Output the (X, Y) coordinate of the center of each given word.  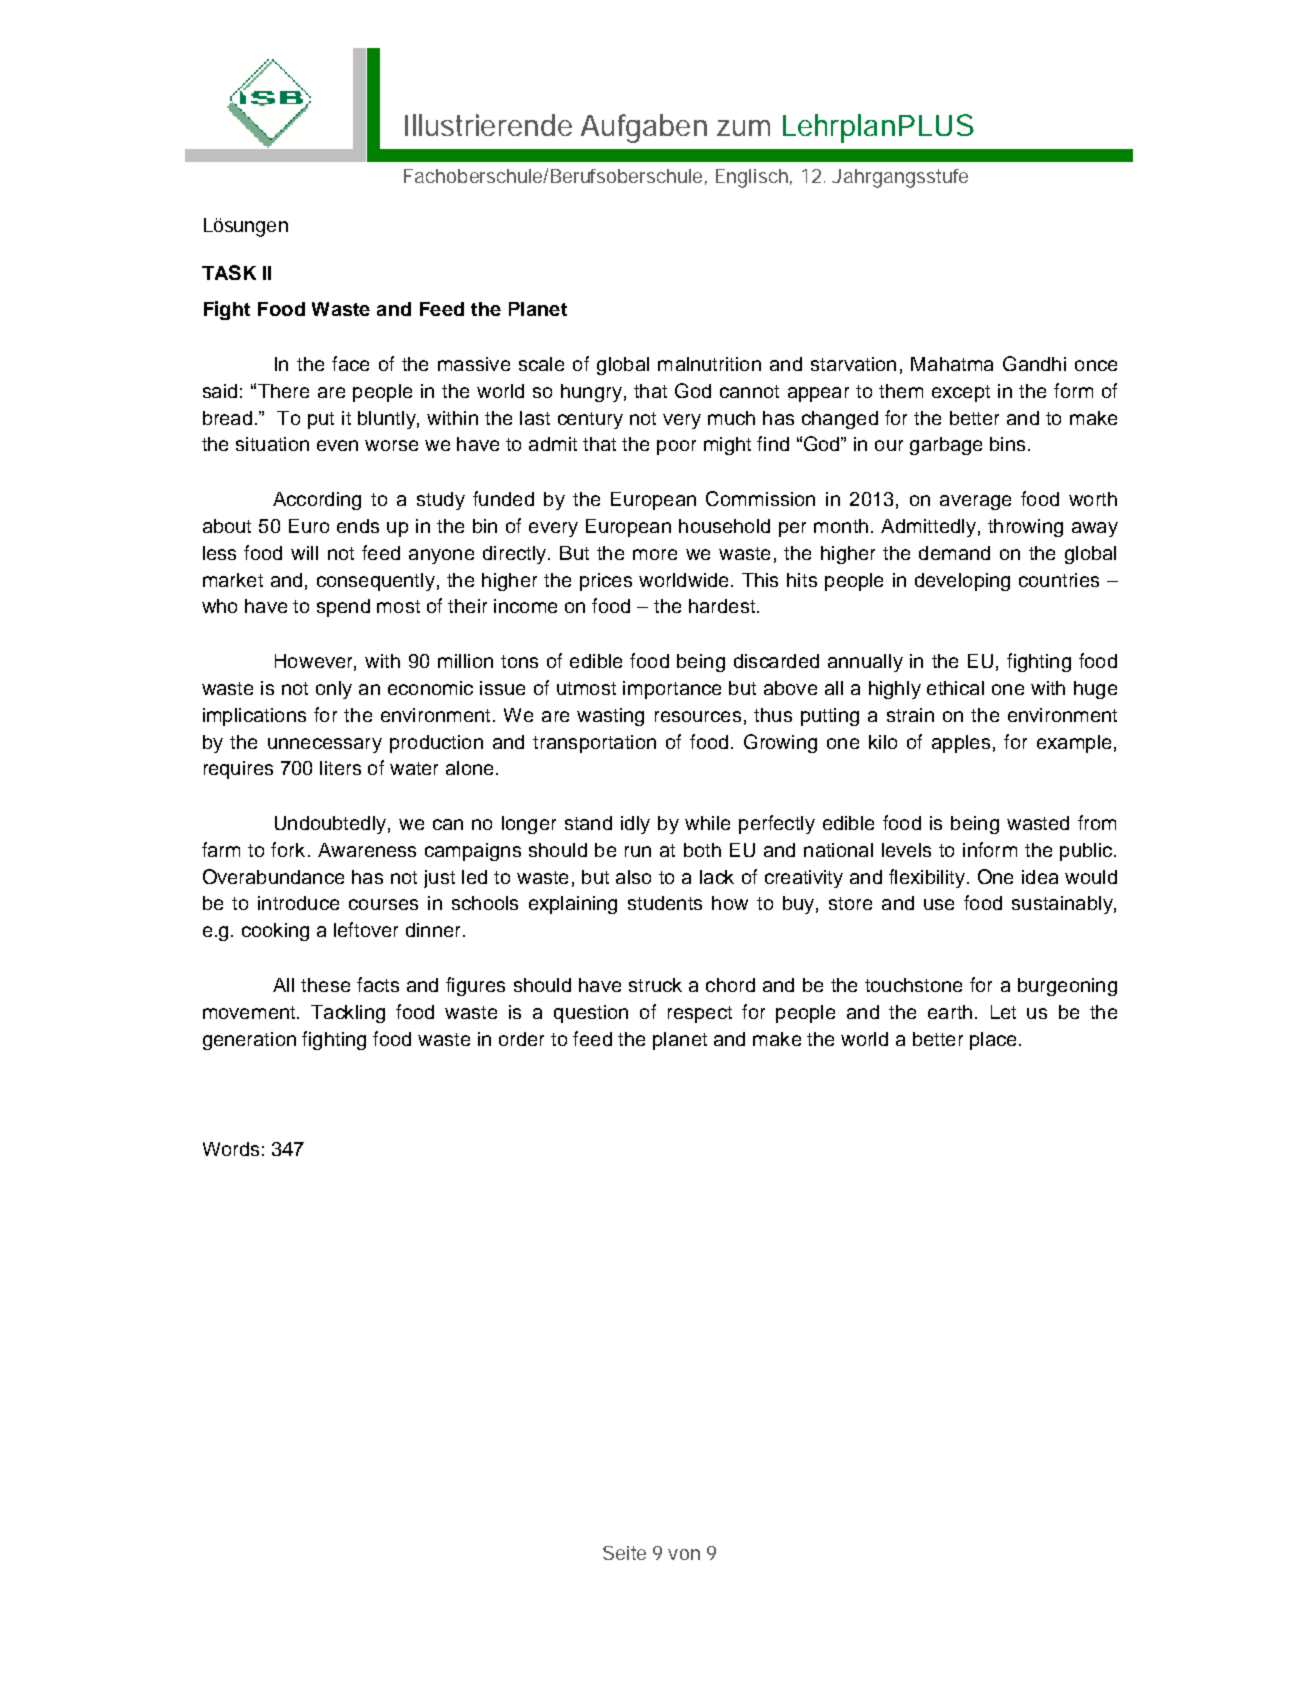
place (993, 1041)
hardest (722, 606)
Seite (624, 1553)
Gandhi (1034, 363)
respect (700, 1014)
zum (743, 128)
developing (962, 582)
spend (343, 608)
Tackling (348, 1014)
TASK (229, 272)
